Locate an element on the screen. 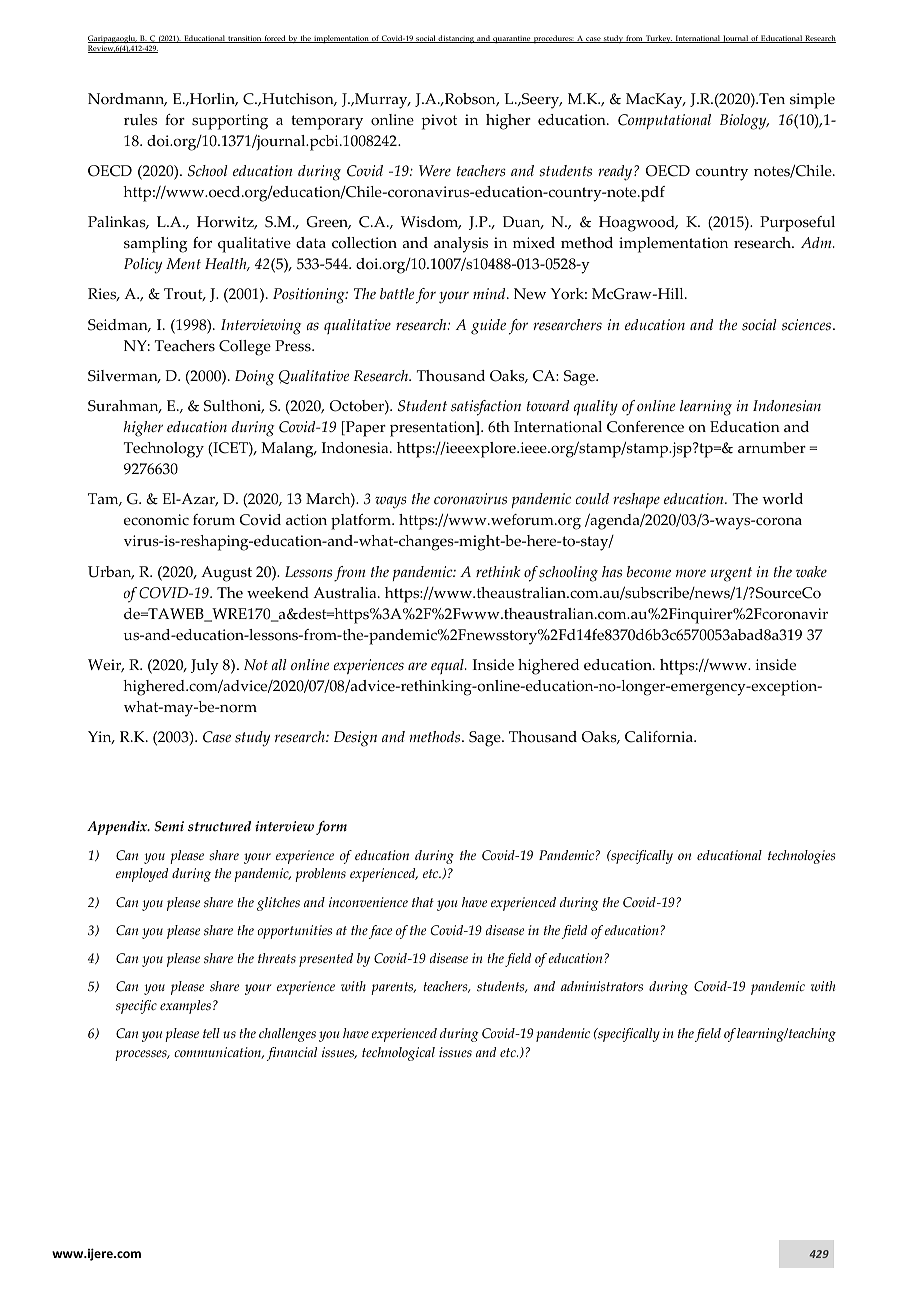 This screenshot has width=924, height=1308. Policy is located at coordinates (143, 266).
